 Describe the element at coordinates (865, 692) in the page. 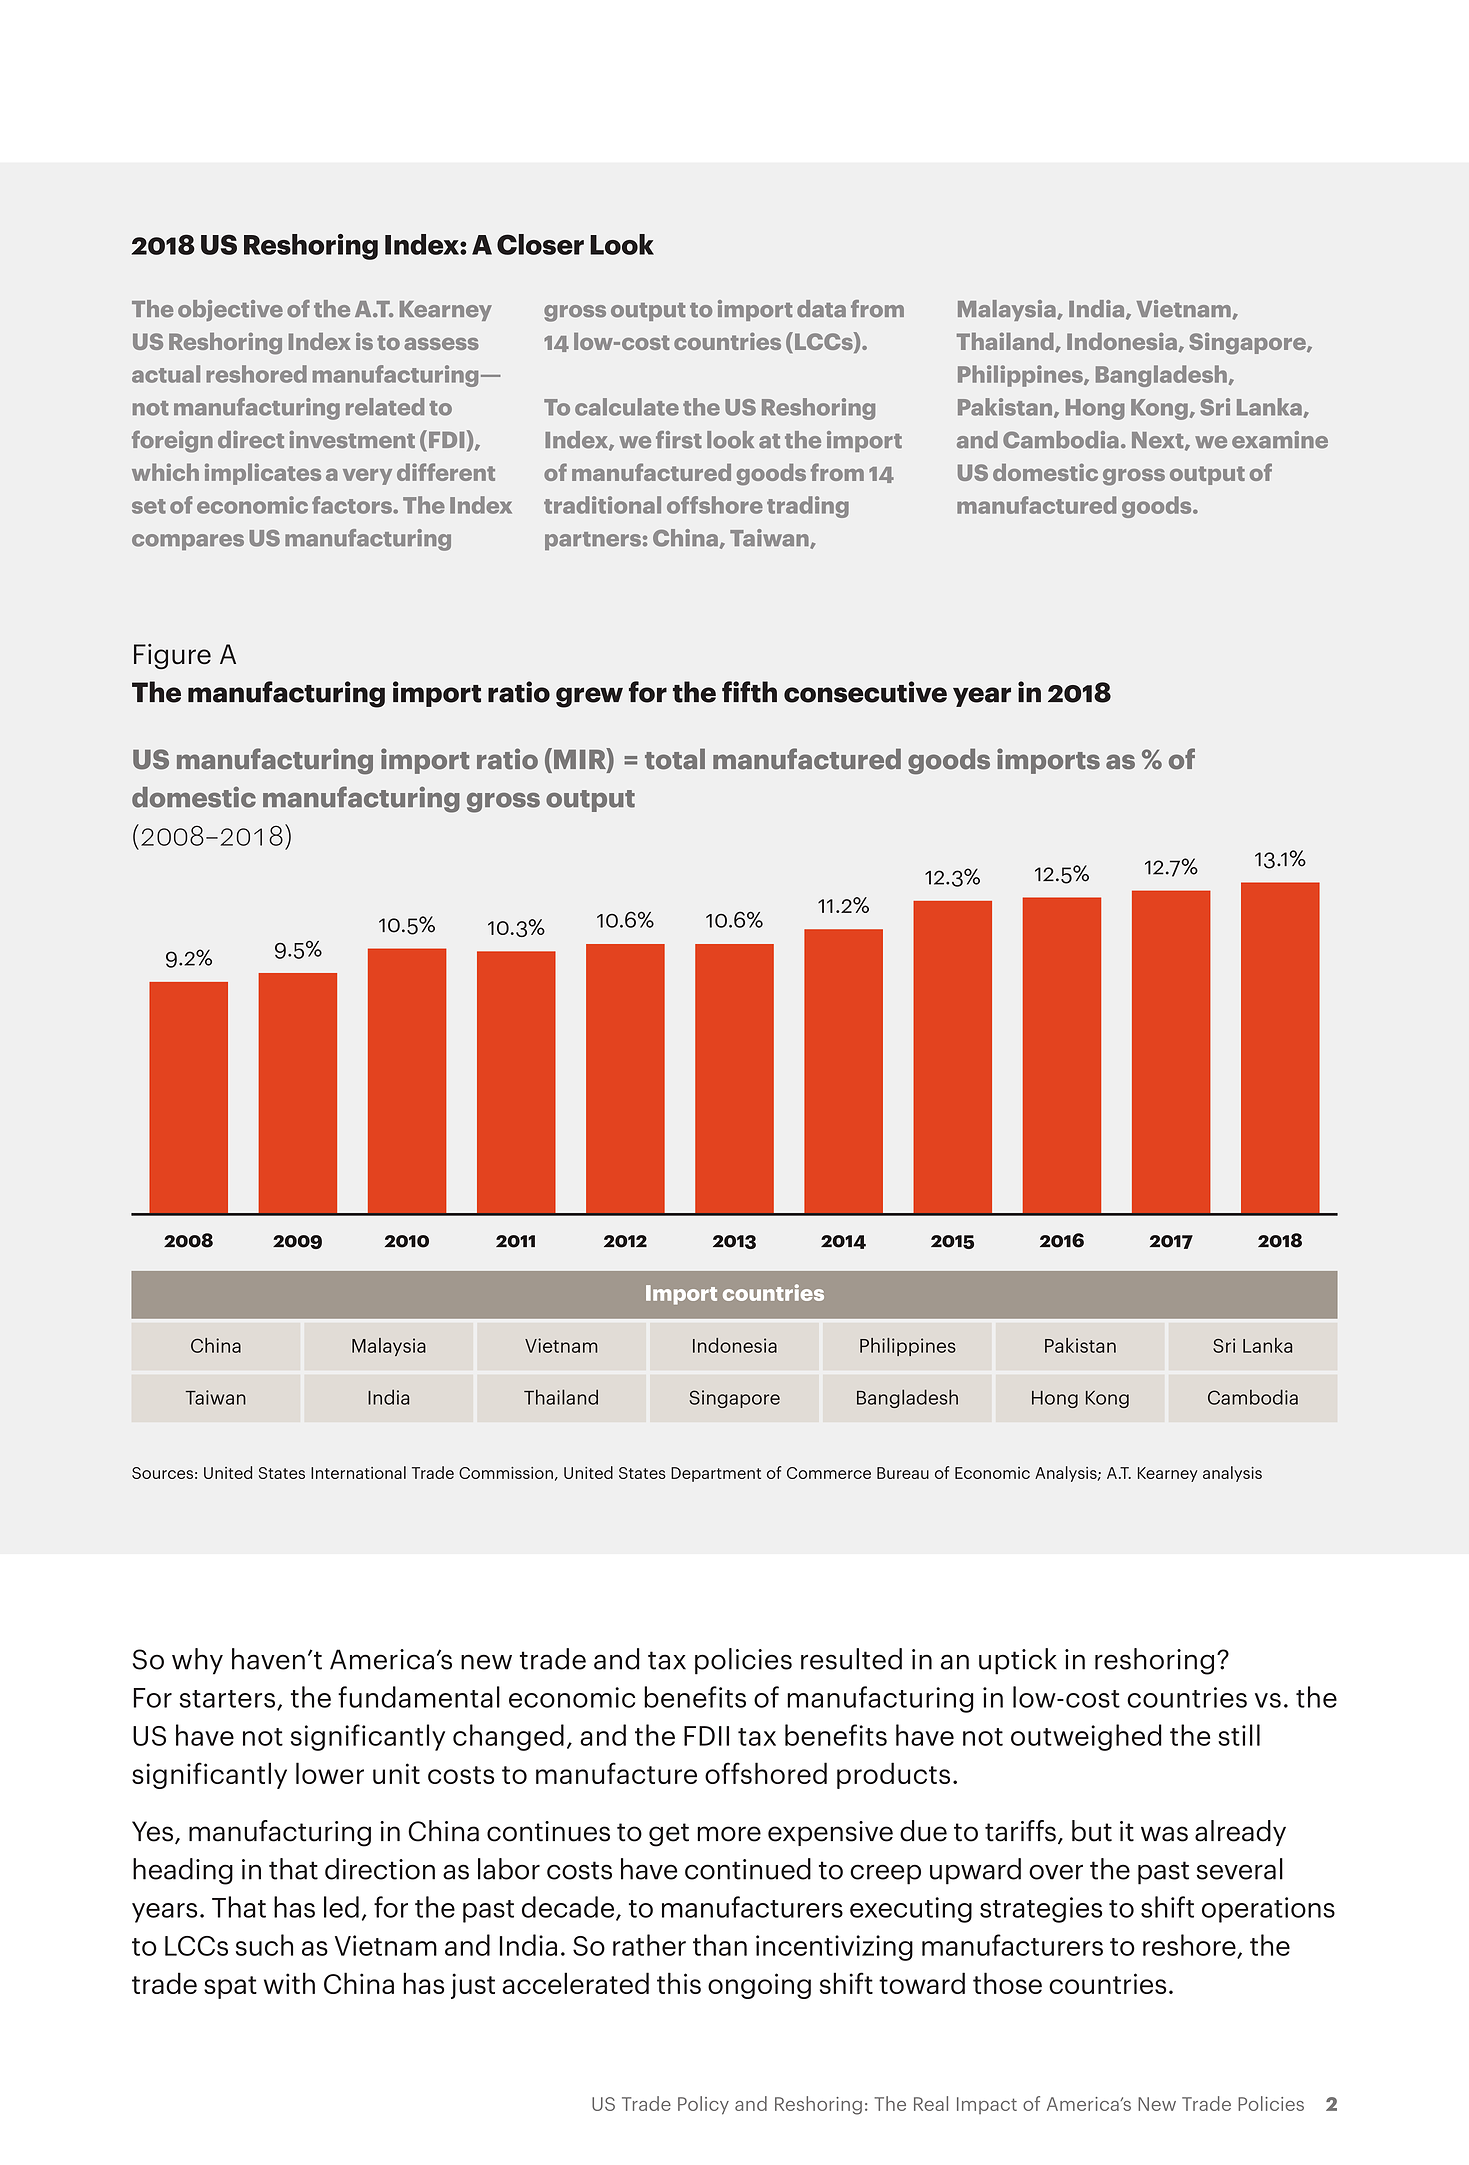

I see `consecutive` at that location.
